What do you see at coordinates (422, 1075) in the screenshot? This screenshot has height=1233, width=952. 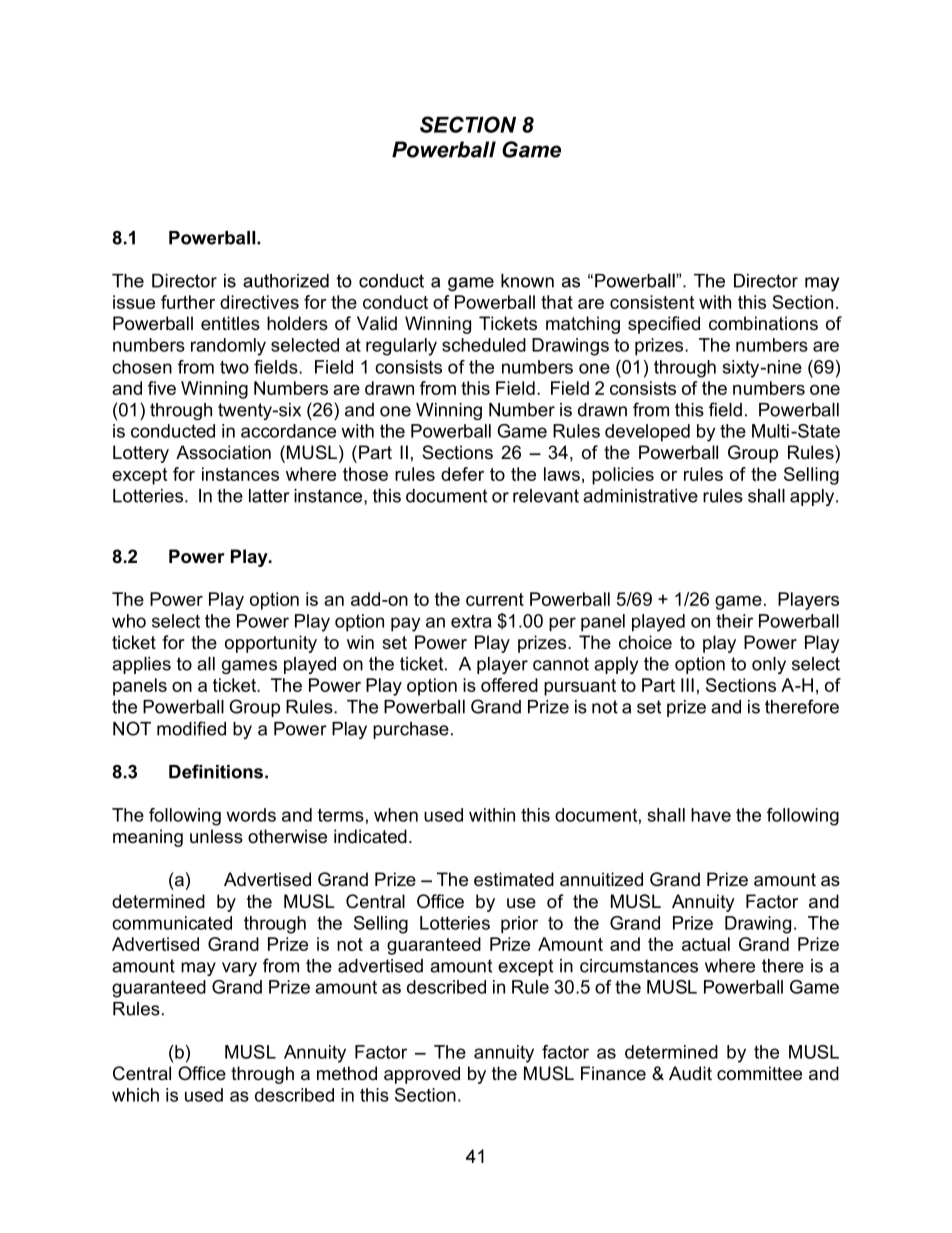 I see `approved` at bounding box center [422, 1075].
